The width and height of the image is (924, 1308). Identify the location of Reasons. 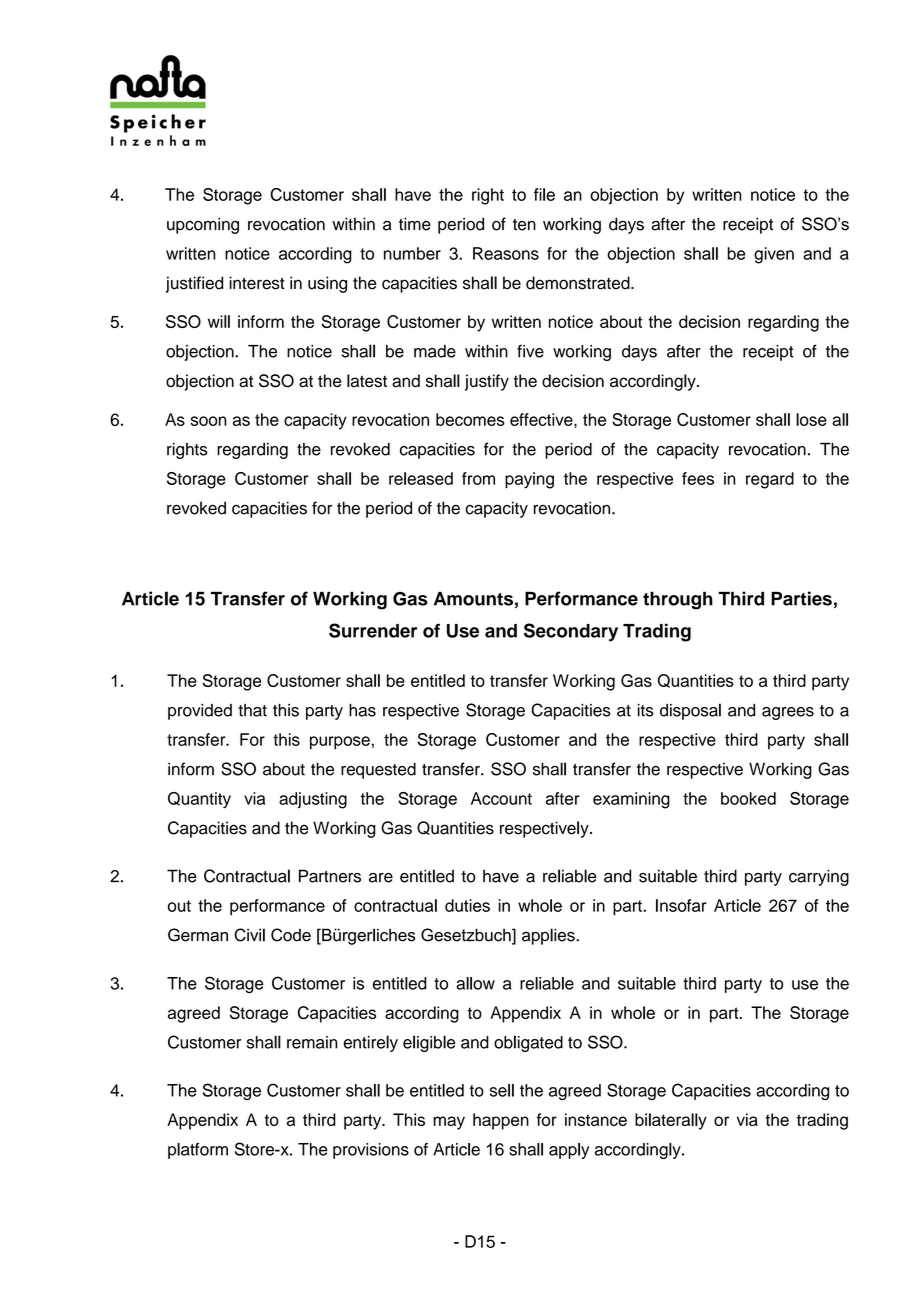
(506, 253).
